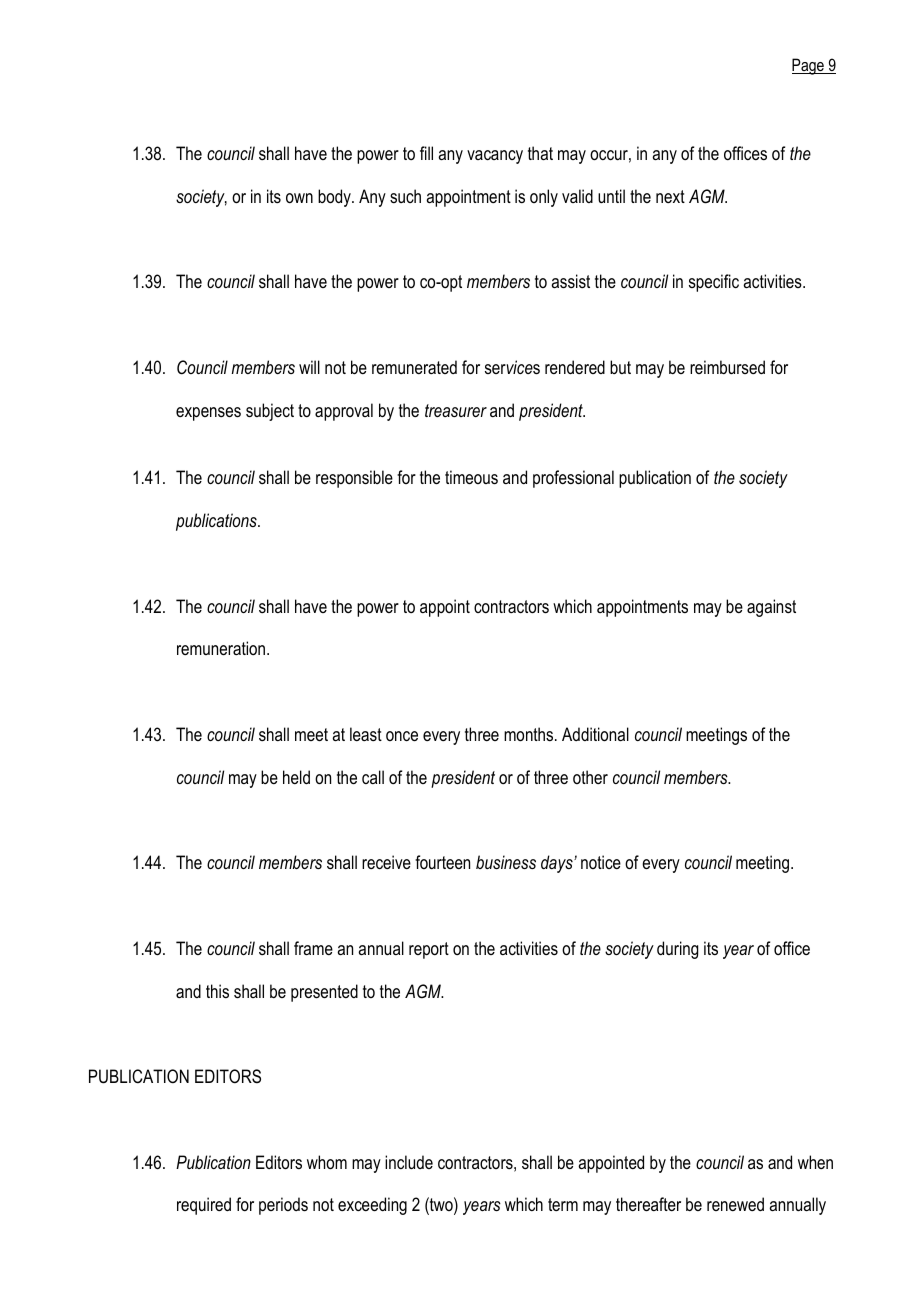 Image resolution: width=924 pixels, height=1308 pixels. I want to click on business, so click(506, 862).
